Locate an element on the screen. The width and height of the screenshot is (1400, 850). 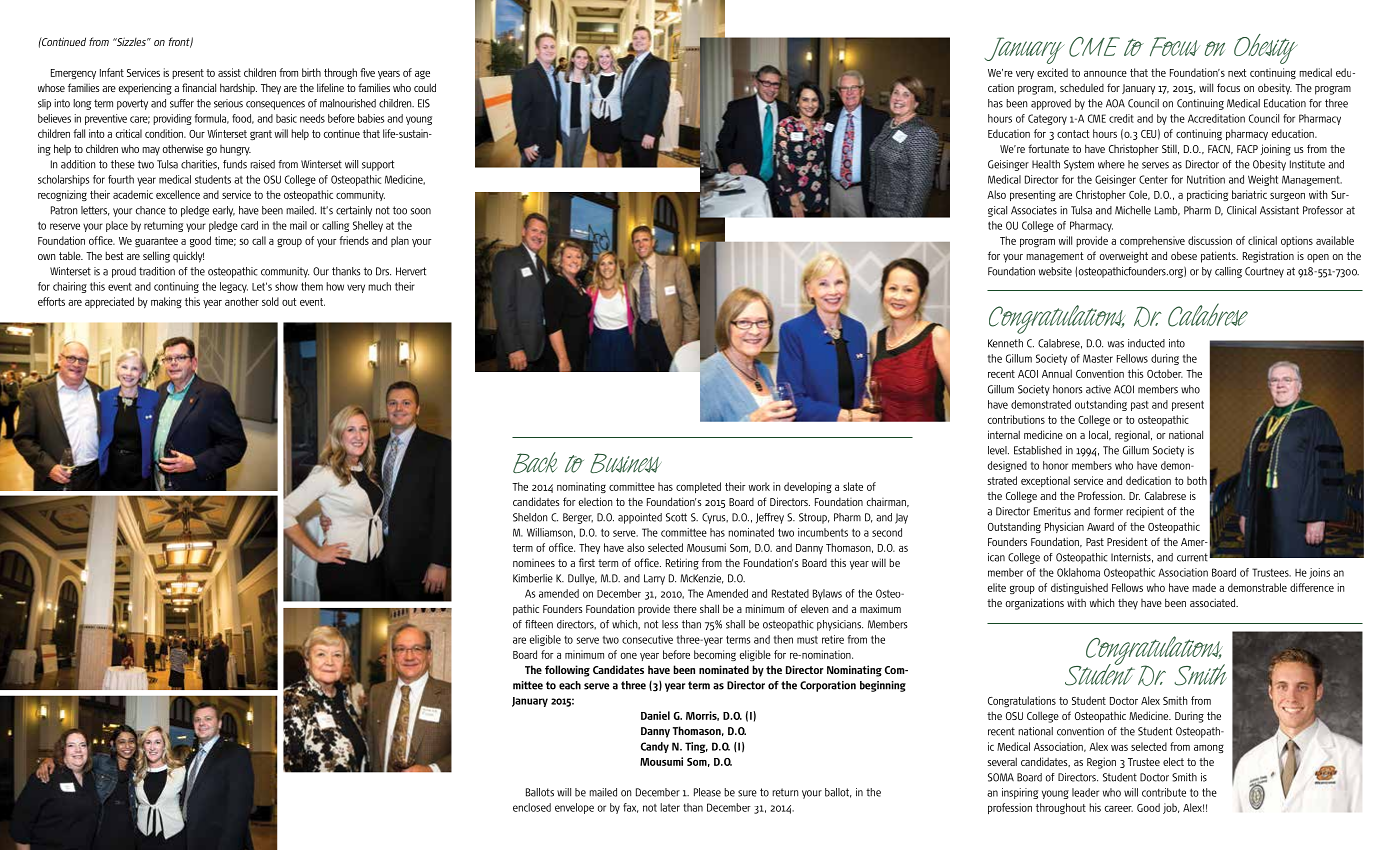
AOA is located at coordinates (1115, 103).
